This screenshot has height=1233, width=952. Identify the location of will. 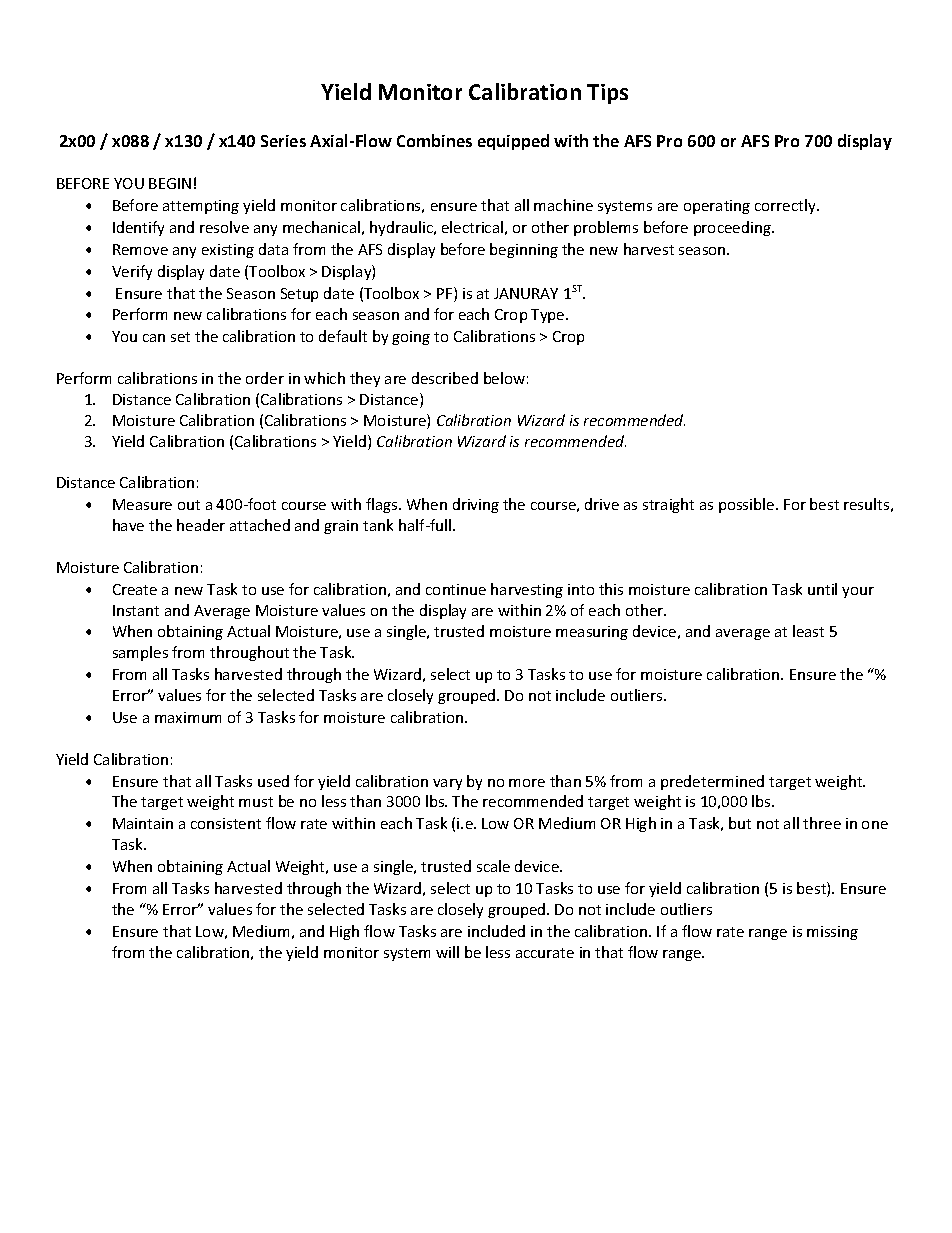
(447, 952).
